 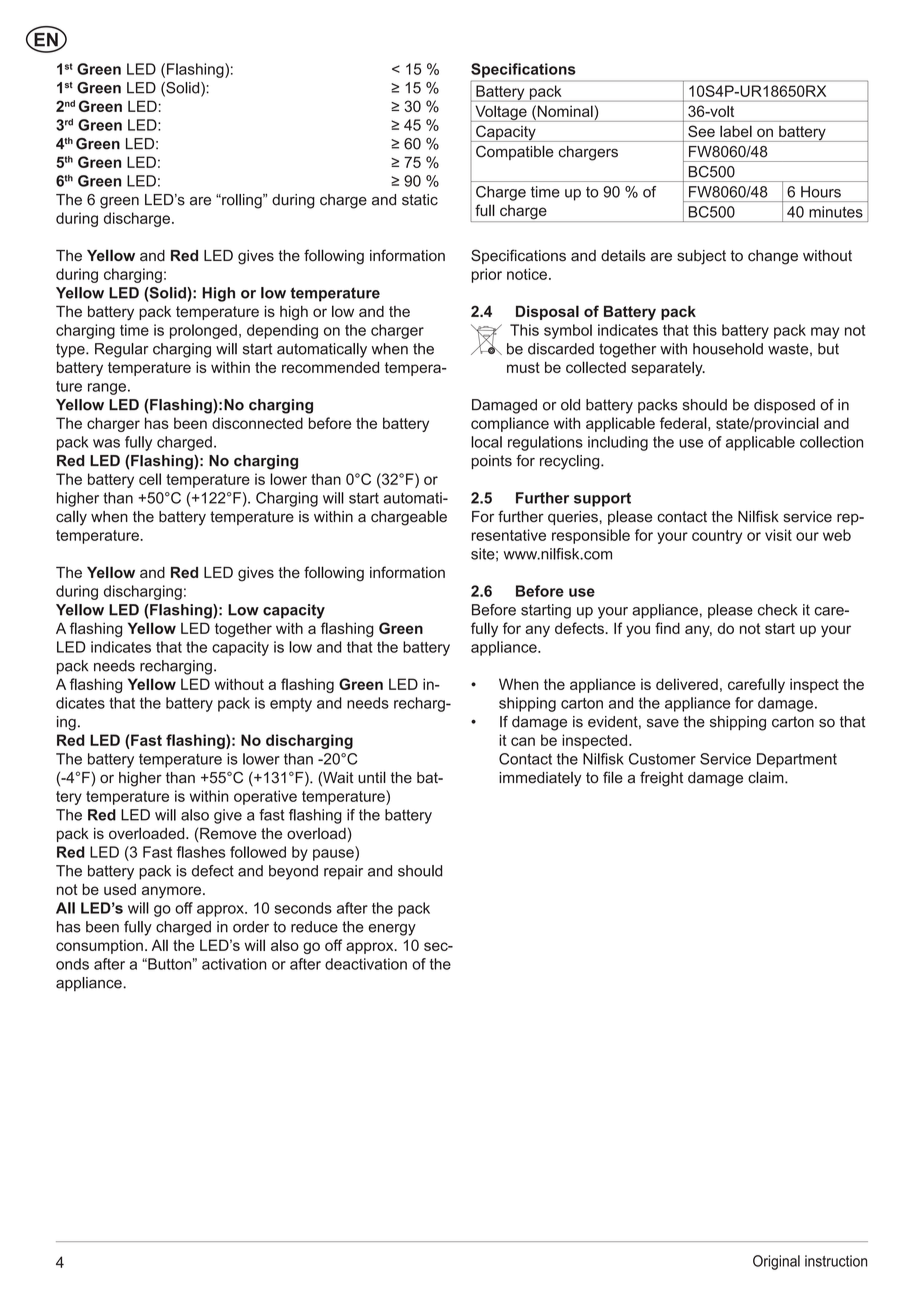 I want to click on cell, so click(x=150, y=479).
